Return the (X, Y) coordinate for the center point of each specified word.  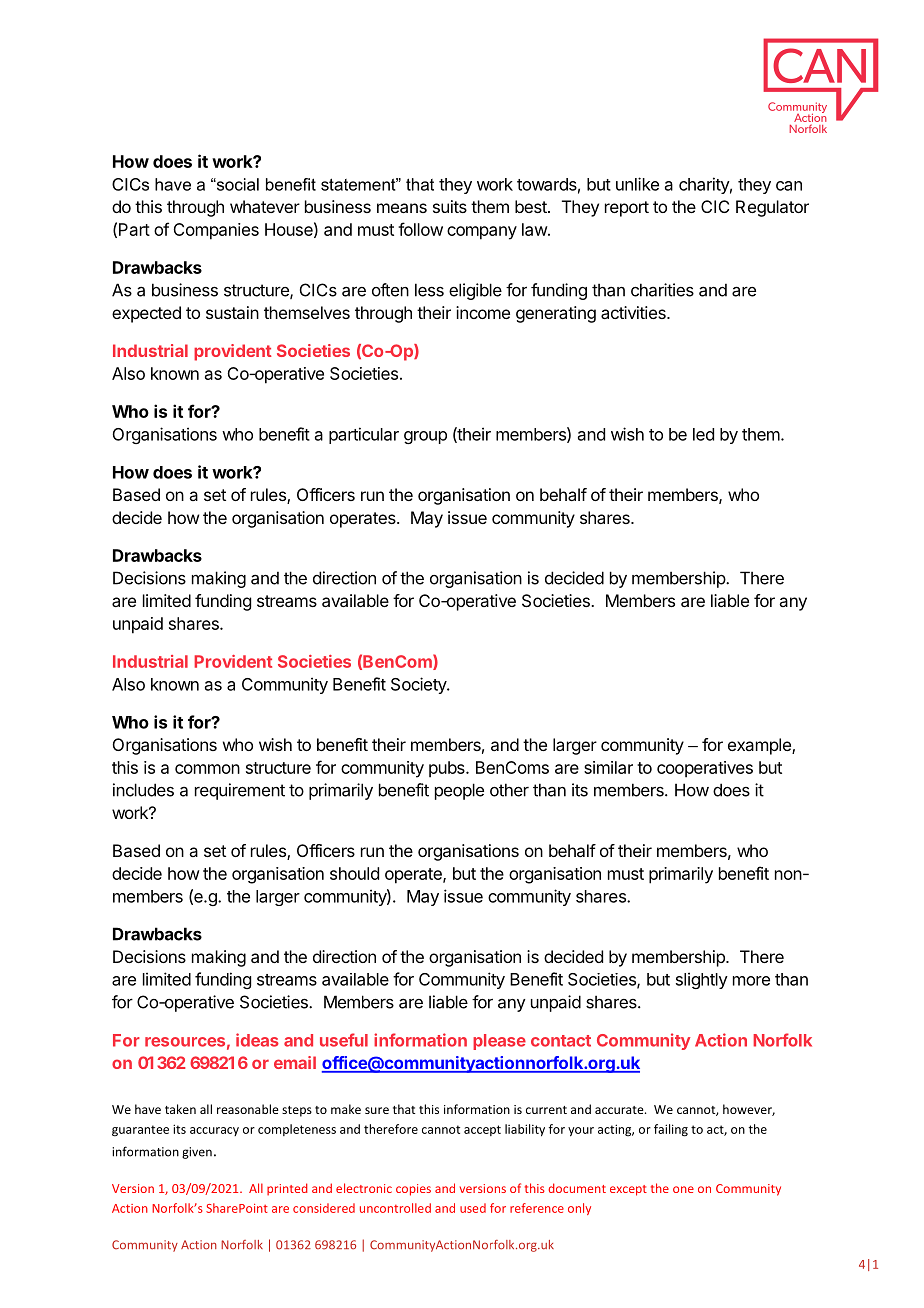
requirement (240, 791)
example (760, 746)
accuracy (214, 1131)
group (425, 437)
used (473, 1208)
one (683, 1189)
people (459, 791)
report (627, 209)
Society (419, 685)
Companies (216, 231)
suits (450, 206)
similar (608, 767)
